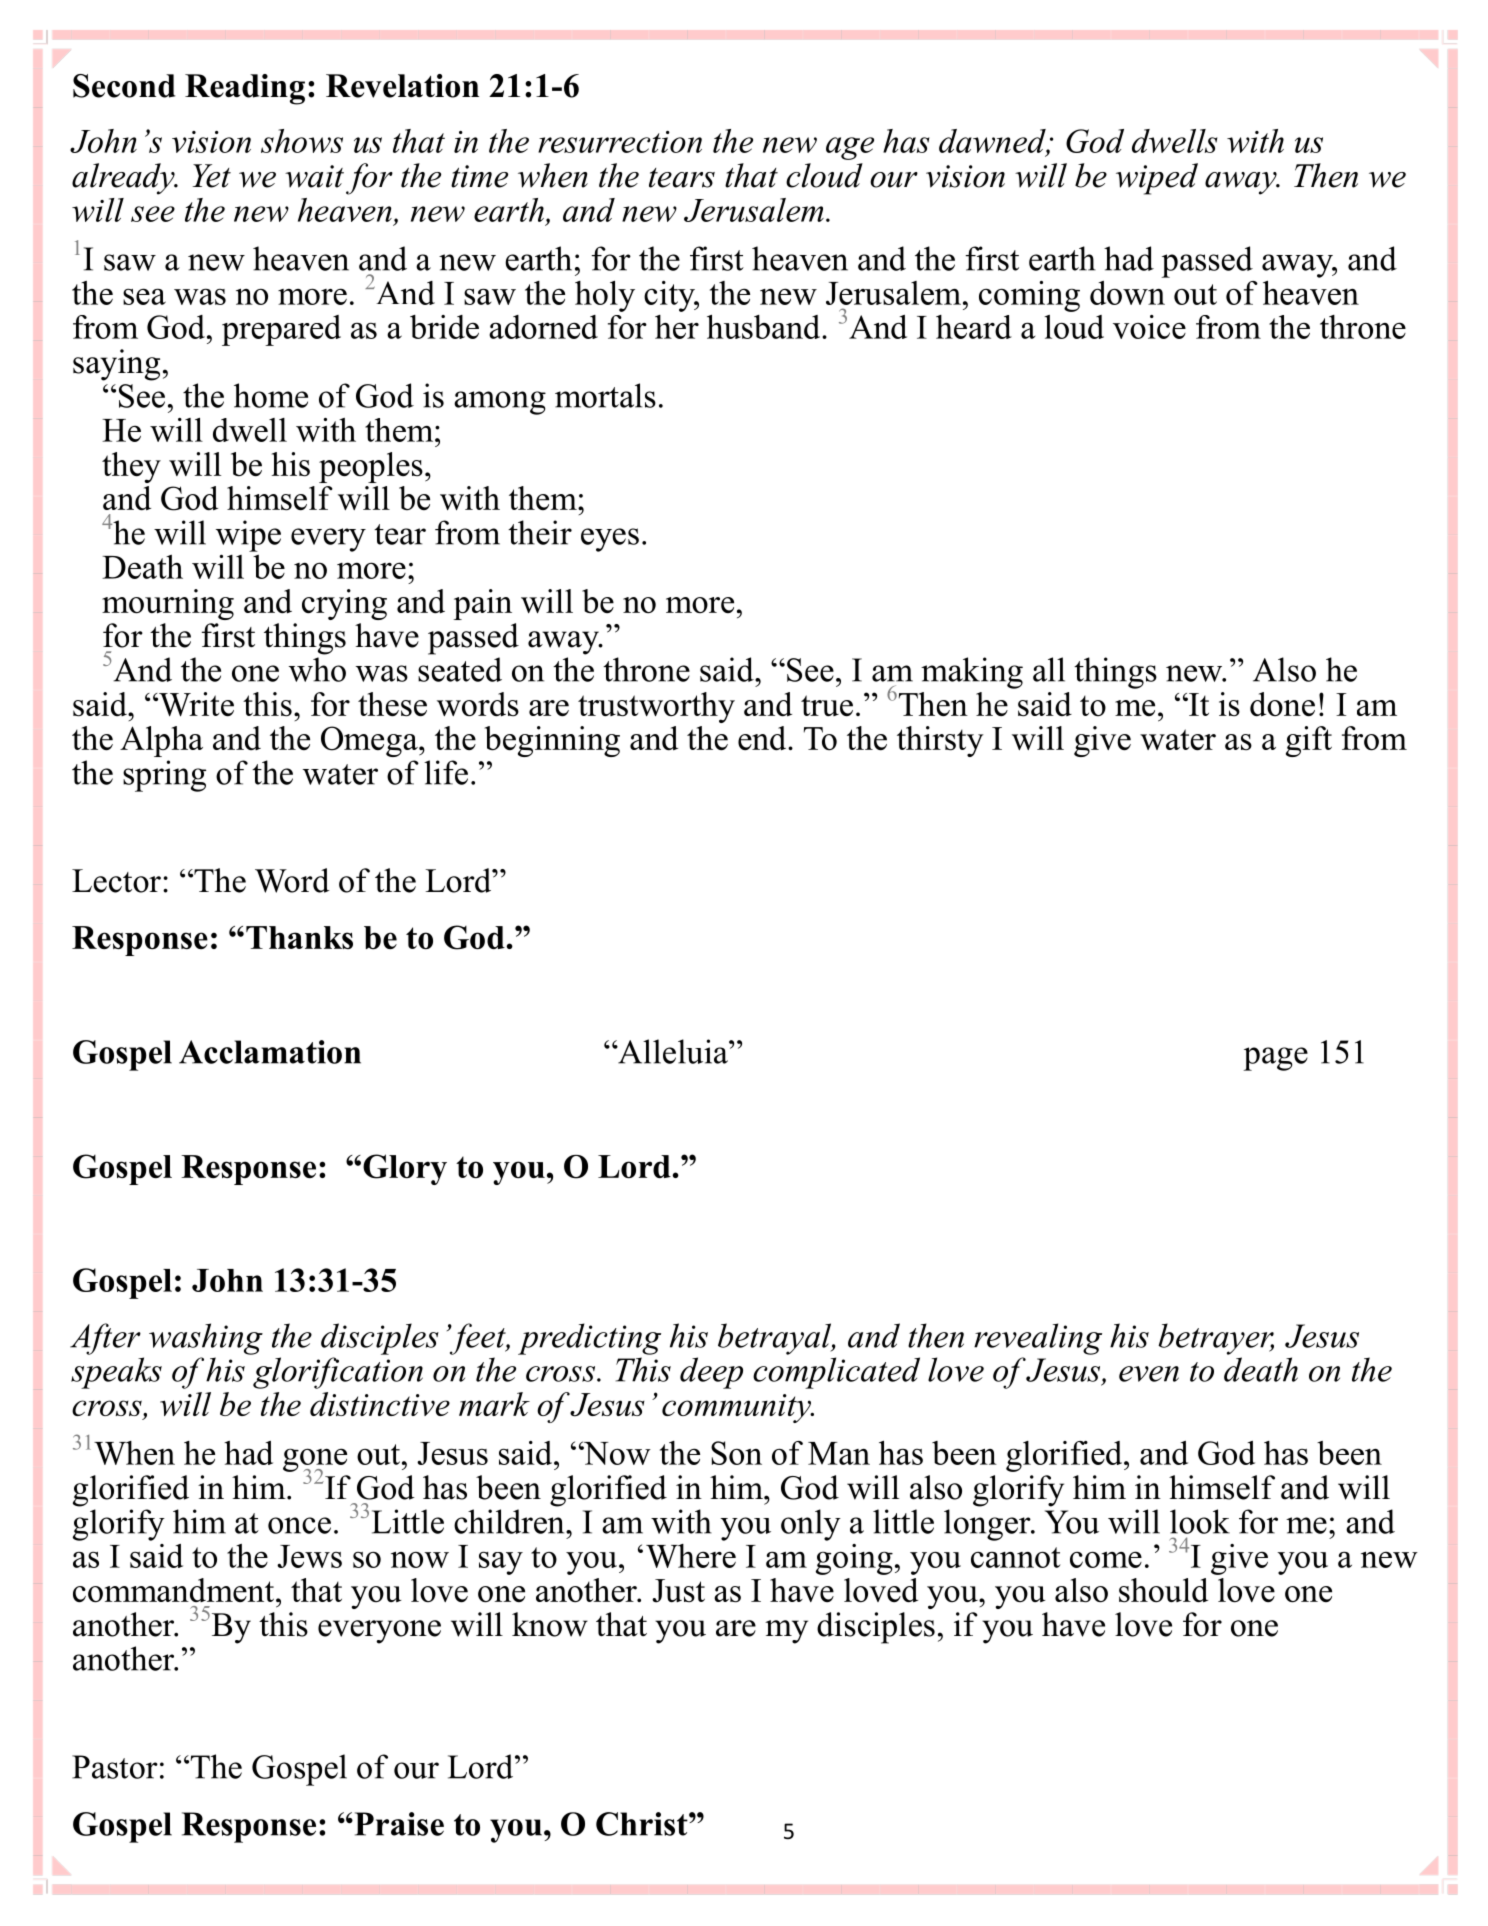  Describe the element at coordinates (1149, 1374) in the page. I see `even` at that location.
